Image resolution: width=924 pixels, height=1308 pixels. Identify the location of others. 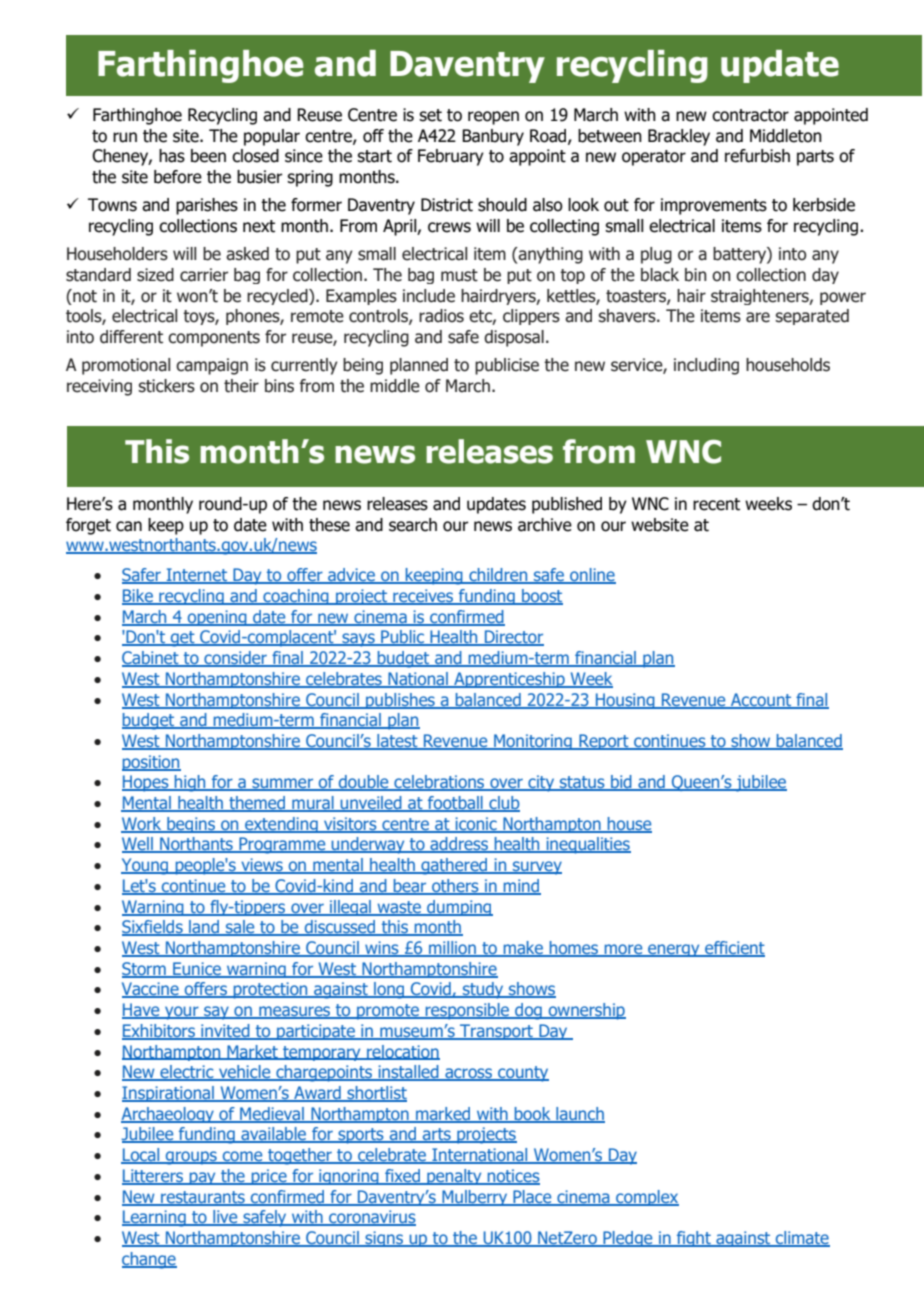
(455, 887).
